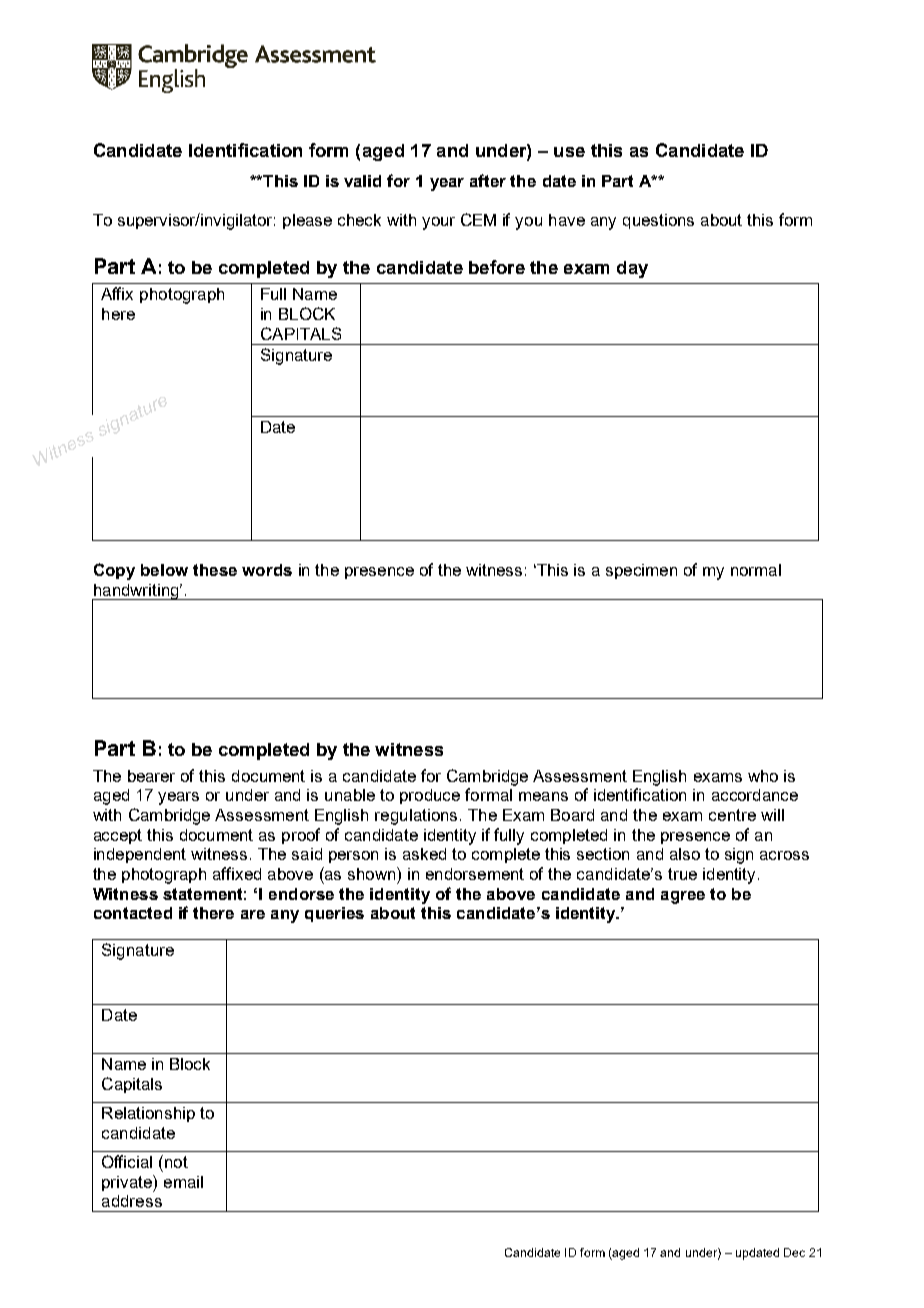  I want to click on queries, so click(334, 914).
